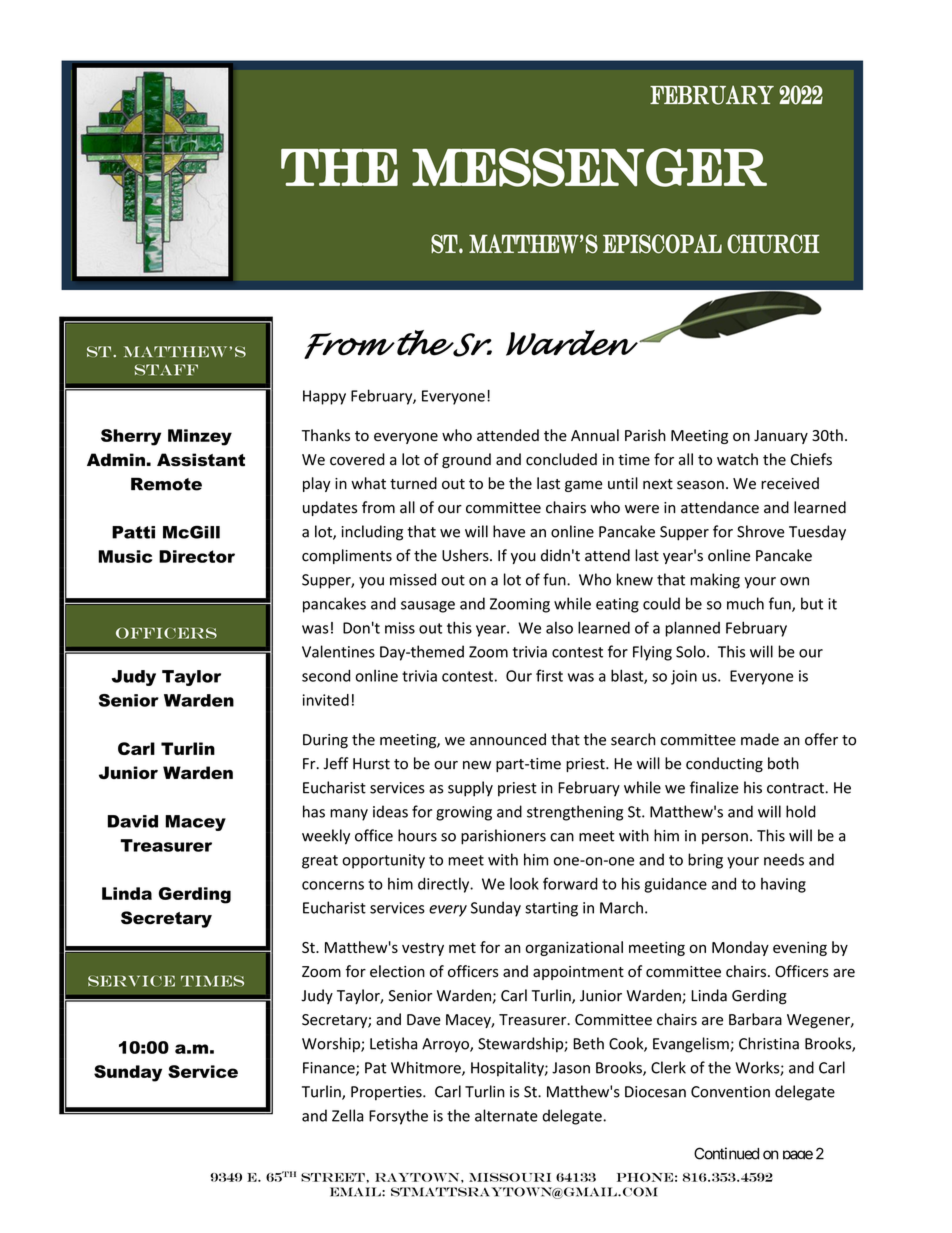  Describe the element at coordinates (506, 1115) in the page. I see `alternate` at that location.
